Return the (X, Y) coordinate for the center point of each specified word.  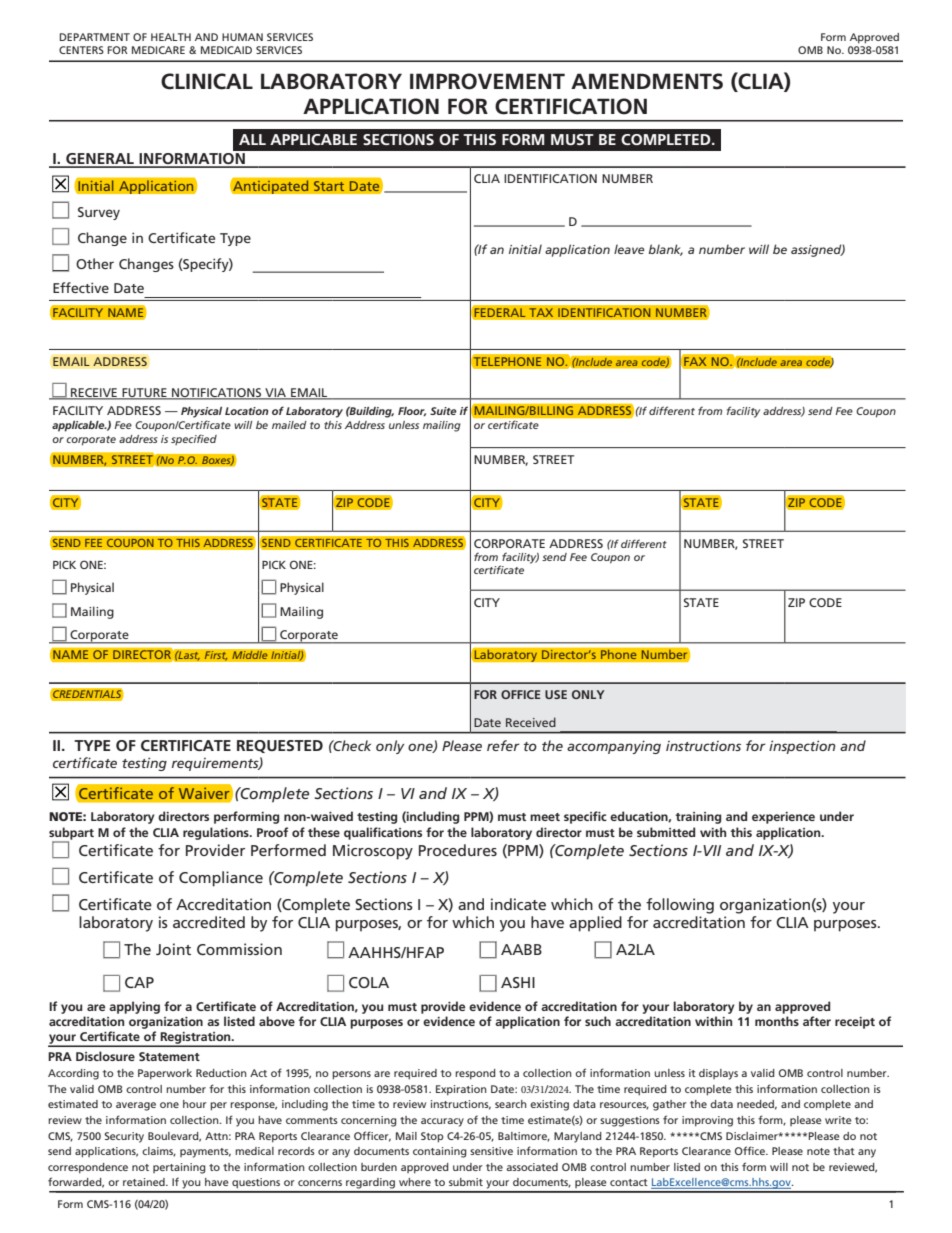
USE (556, 694)
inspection (802, 747)
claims (159, 1152)
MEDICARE (158, 50)
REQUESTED (280, 746)
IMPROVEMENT (487, 81)
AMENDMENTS (647, 81)
